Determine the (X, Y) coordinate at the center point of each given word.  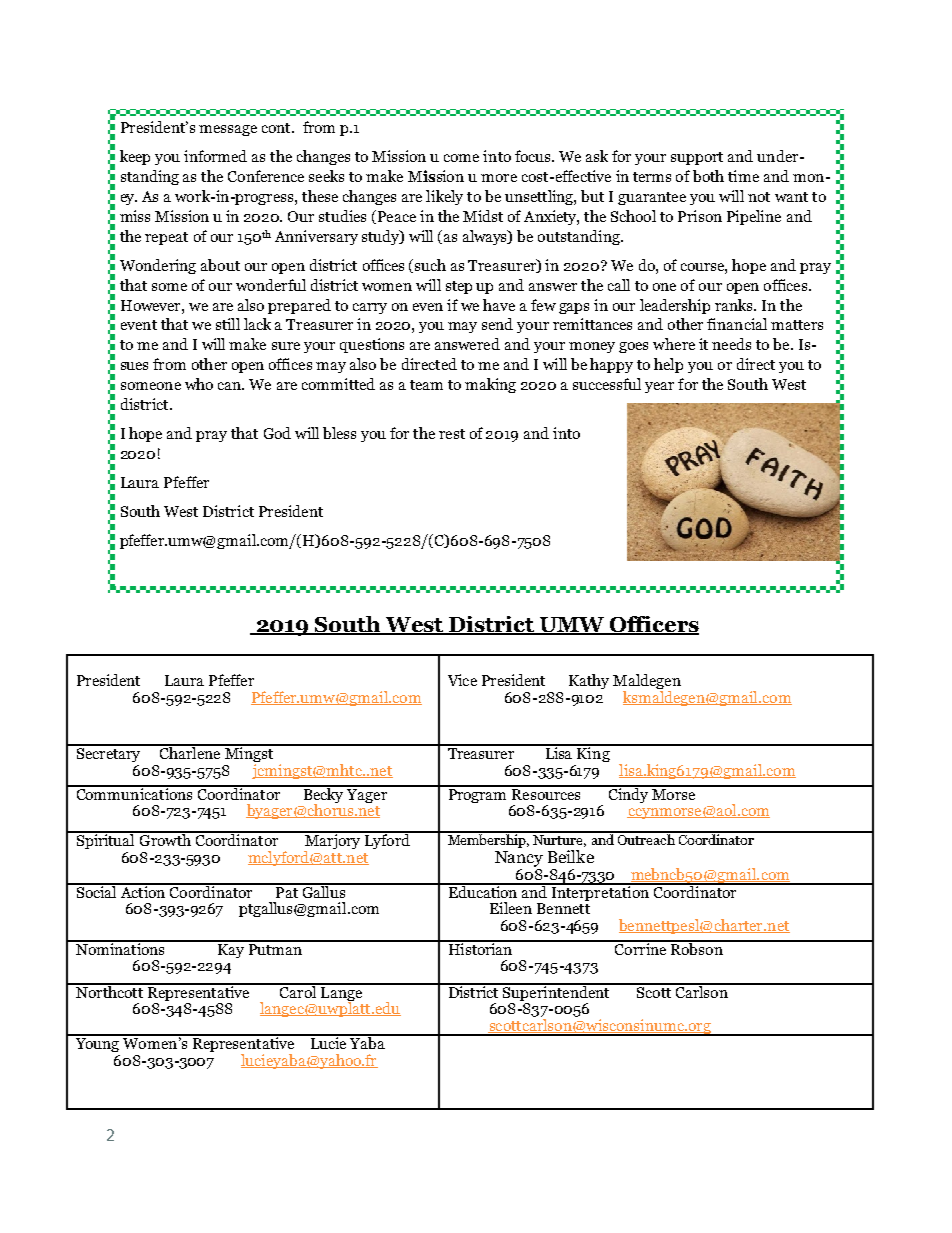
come (461, 158)
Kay (231, 949)
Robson (697, 947)
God (277, 433)
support (697, 158)
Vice (462, 680)
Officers (653, 625)
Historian (480, 947)
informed (215, 156)
